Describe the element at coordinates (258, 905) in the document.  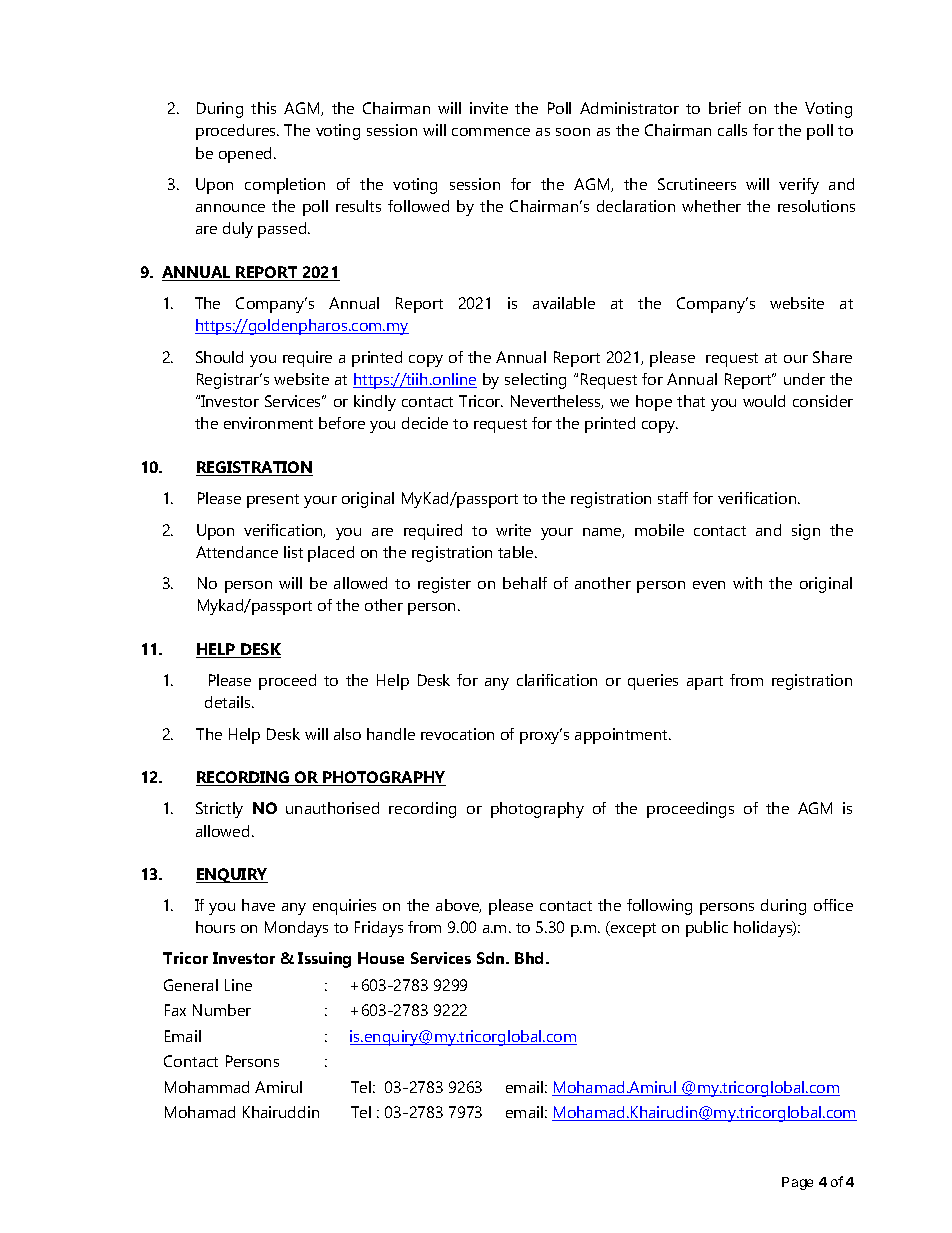
I see `have` at that location.
